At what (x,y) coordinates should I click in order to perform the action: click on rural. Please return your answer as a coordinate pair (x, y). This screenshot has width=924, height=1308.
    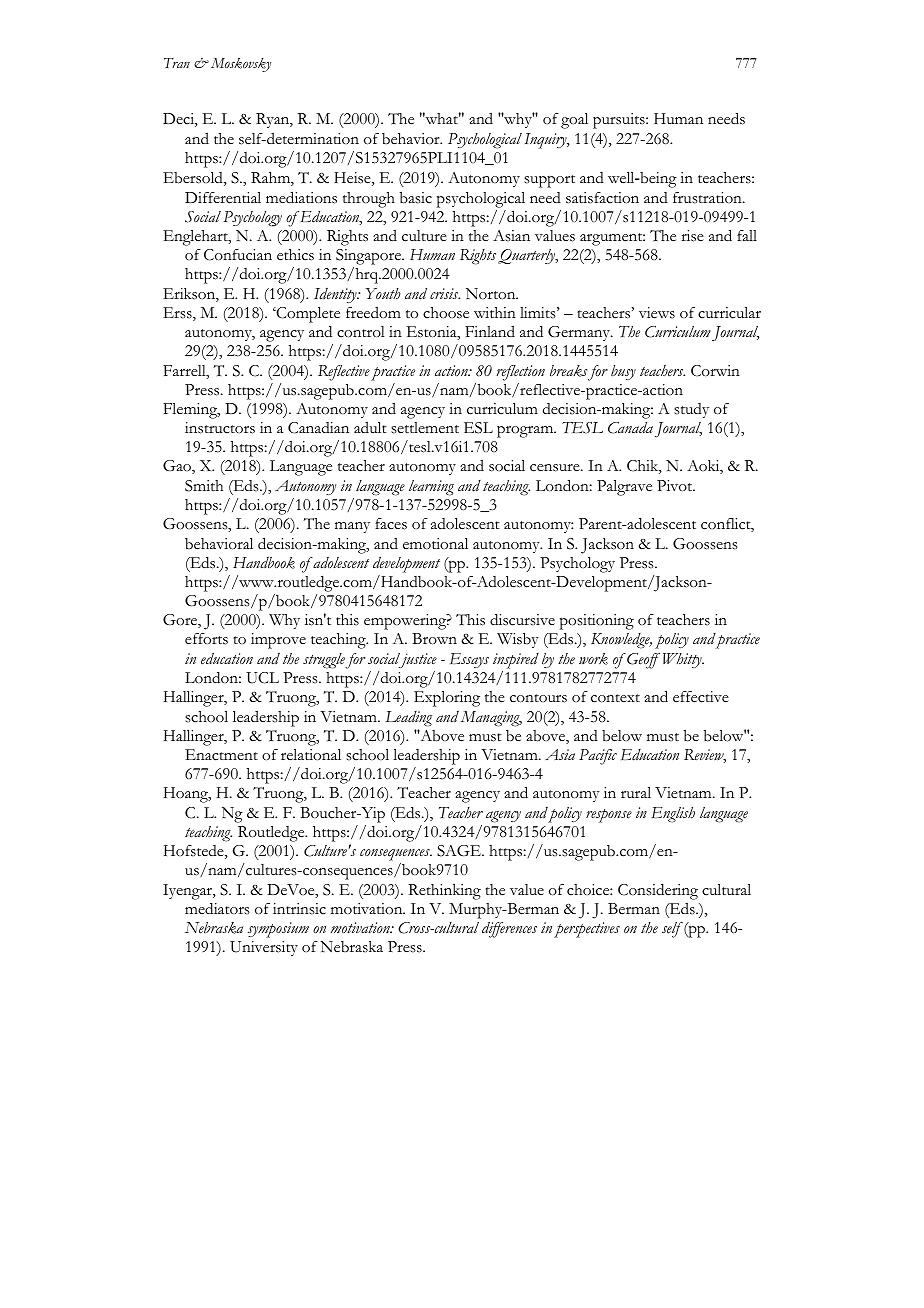
    Looking at the image, I should click on (636, 792).
